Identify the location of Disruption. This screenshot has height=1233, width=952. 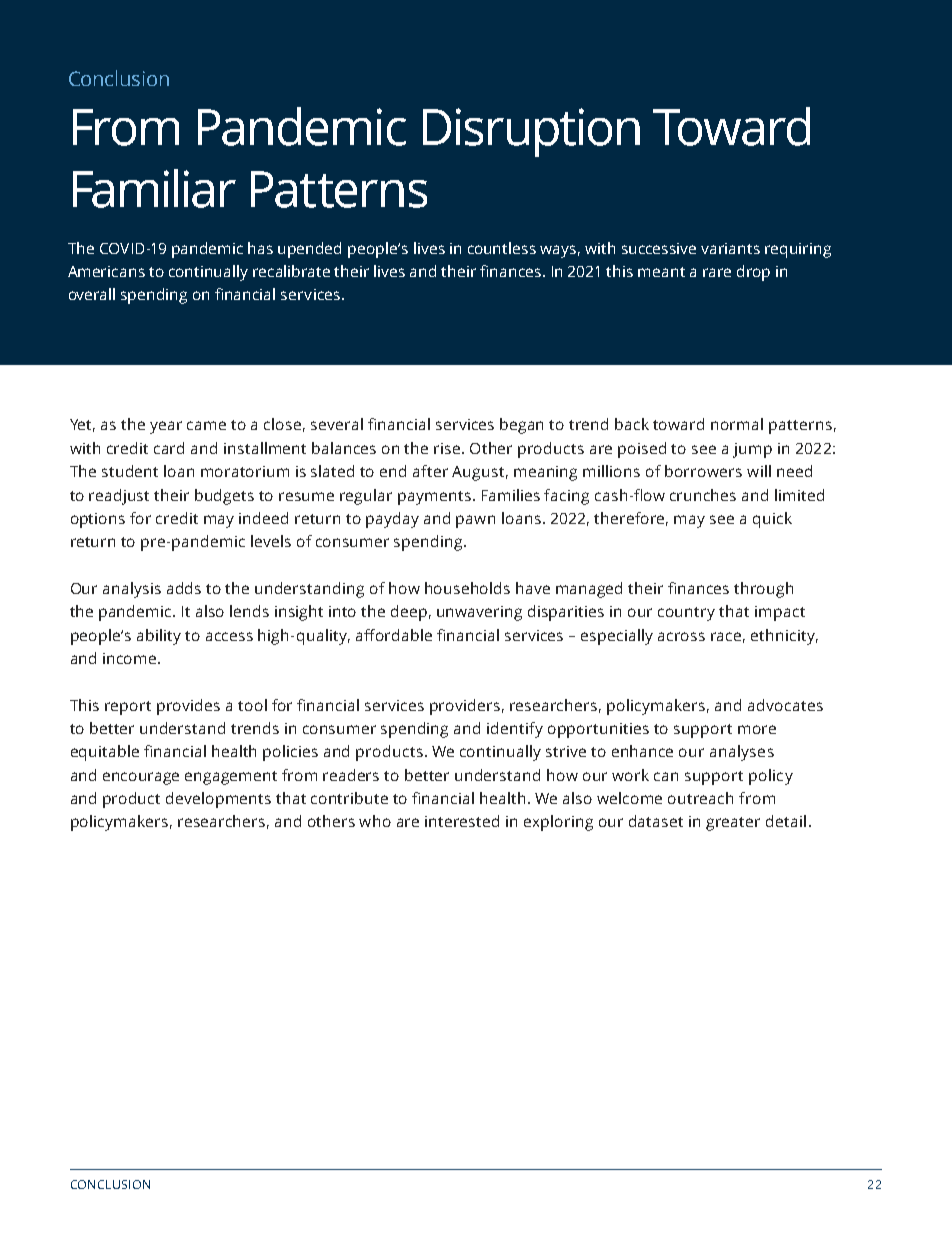
(531, 132).
